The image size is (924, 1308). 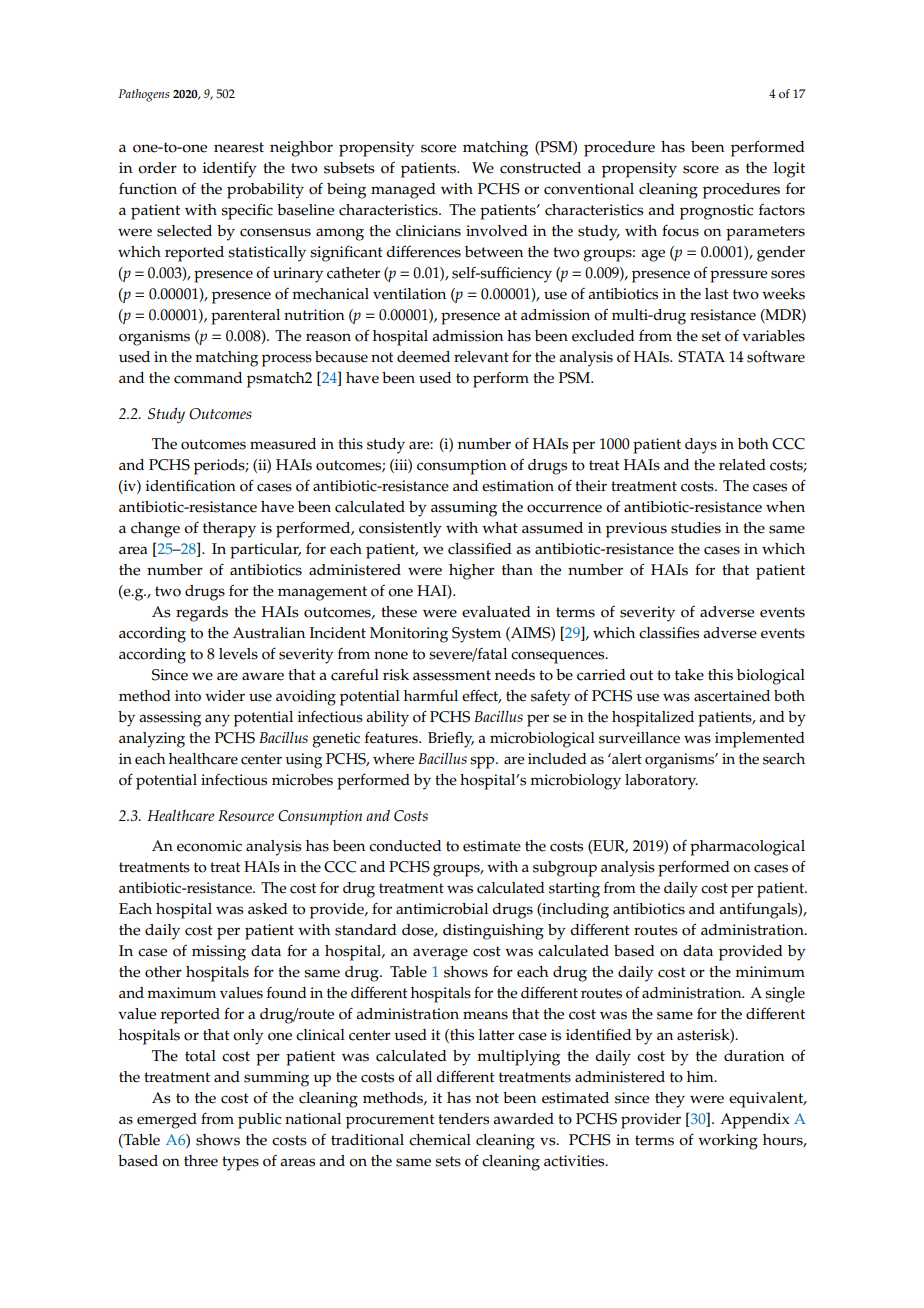 I want to click on public, so click(x=259, y=1121).
